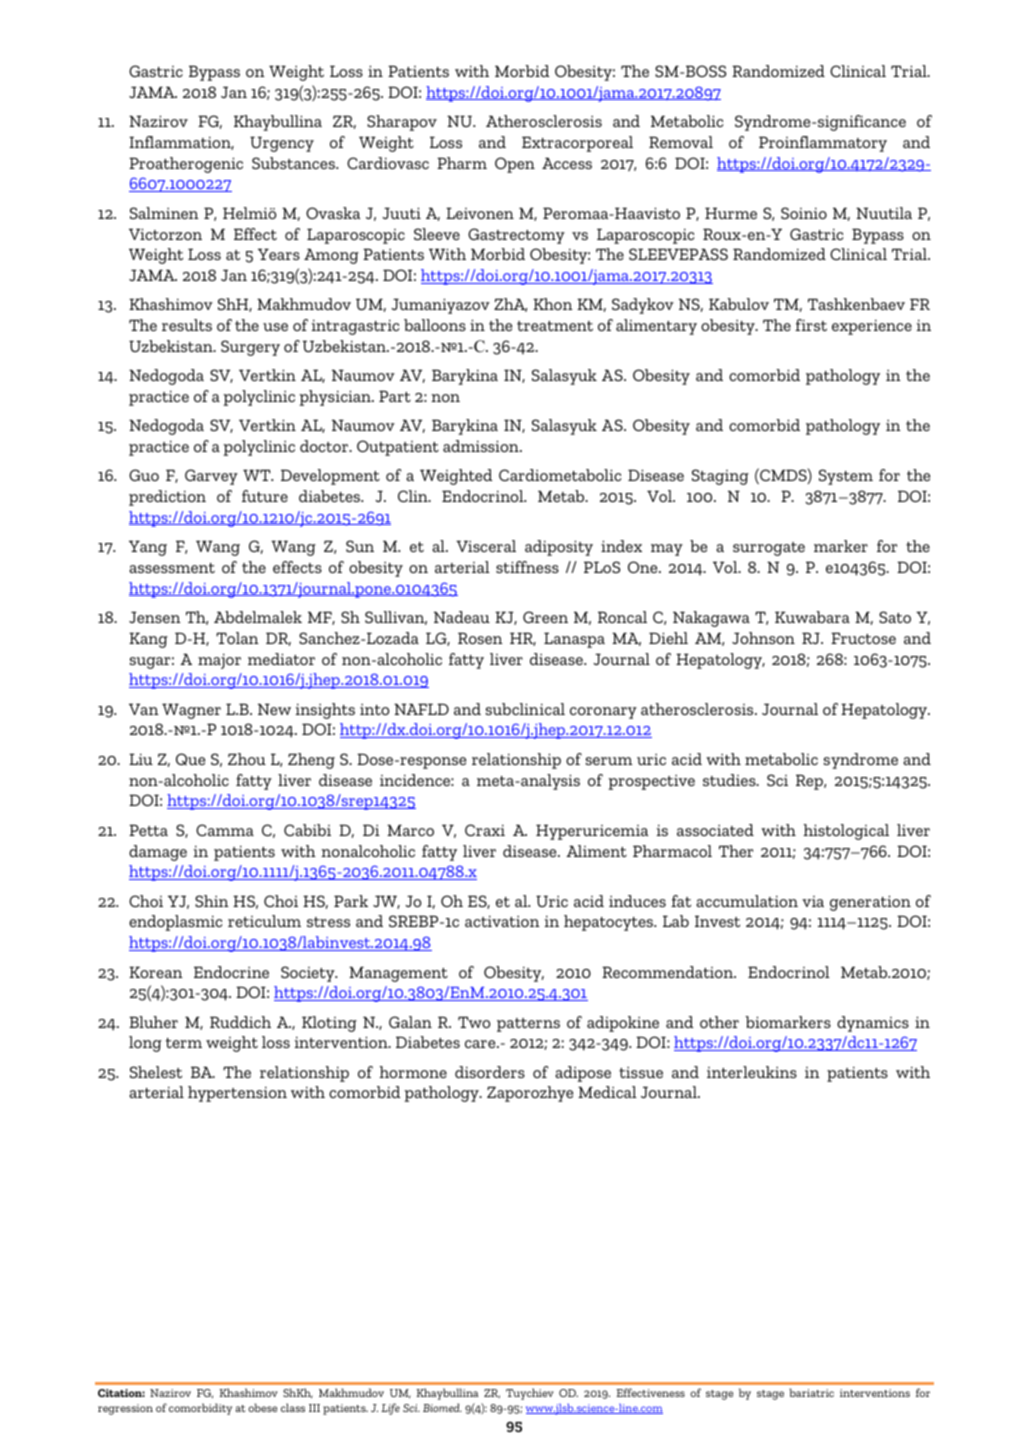 This image has width=1029, height=1455. What do you see at coordinates (527, 567) in the image?
I see `stiffness` at bounding box center [527, 567].
